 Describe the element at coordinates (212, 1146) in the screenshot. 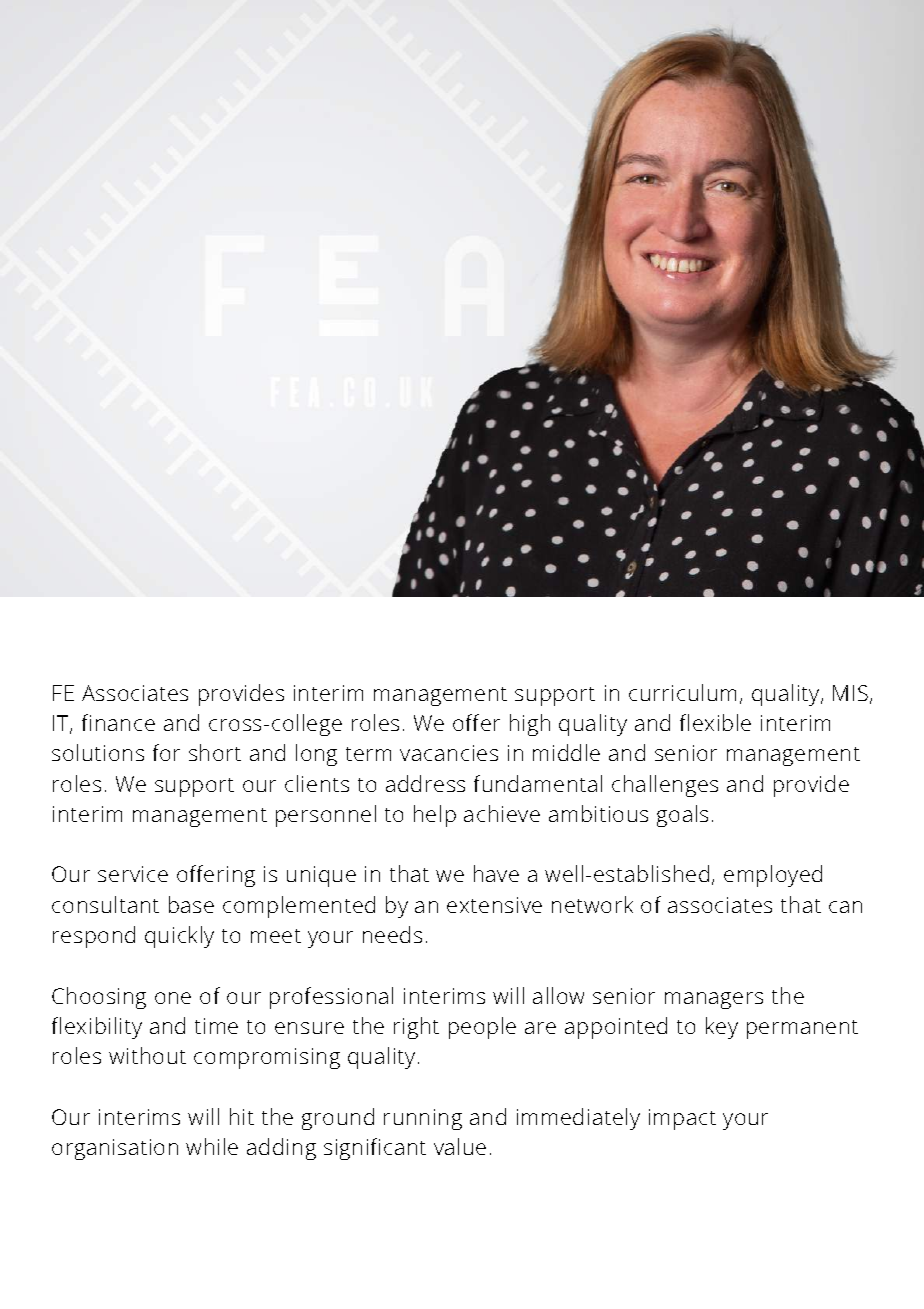

I see `while` at that location.
